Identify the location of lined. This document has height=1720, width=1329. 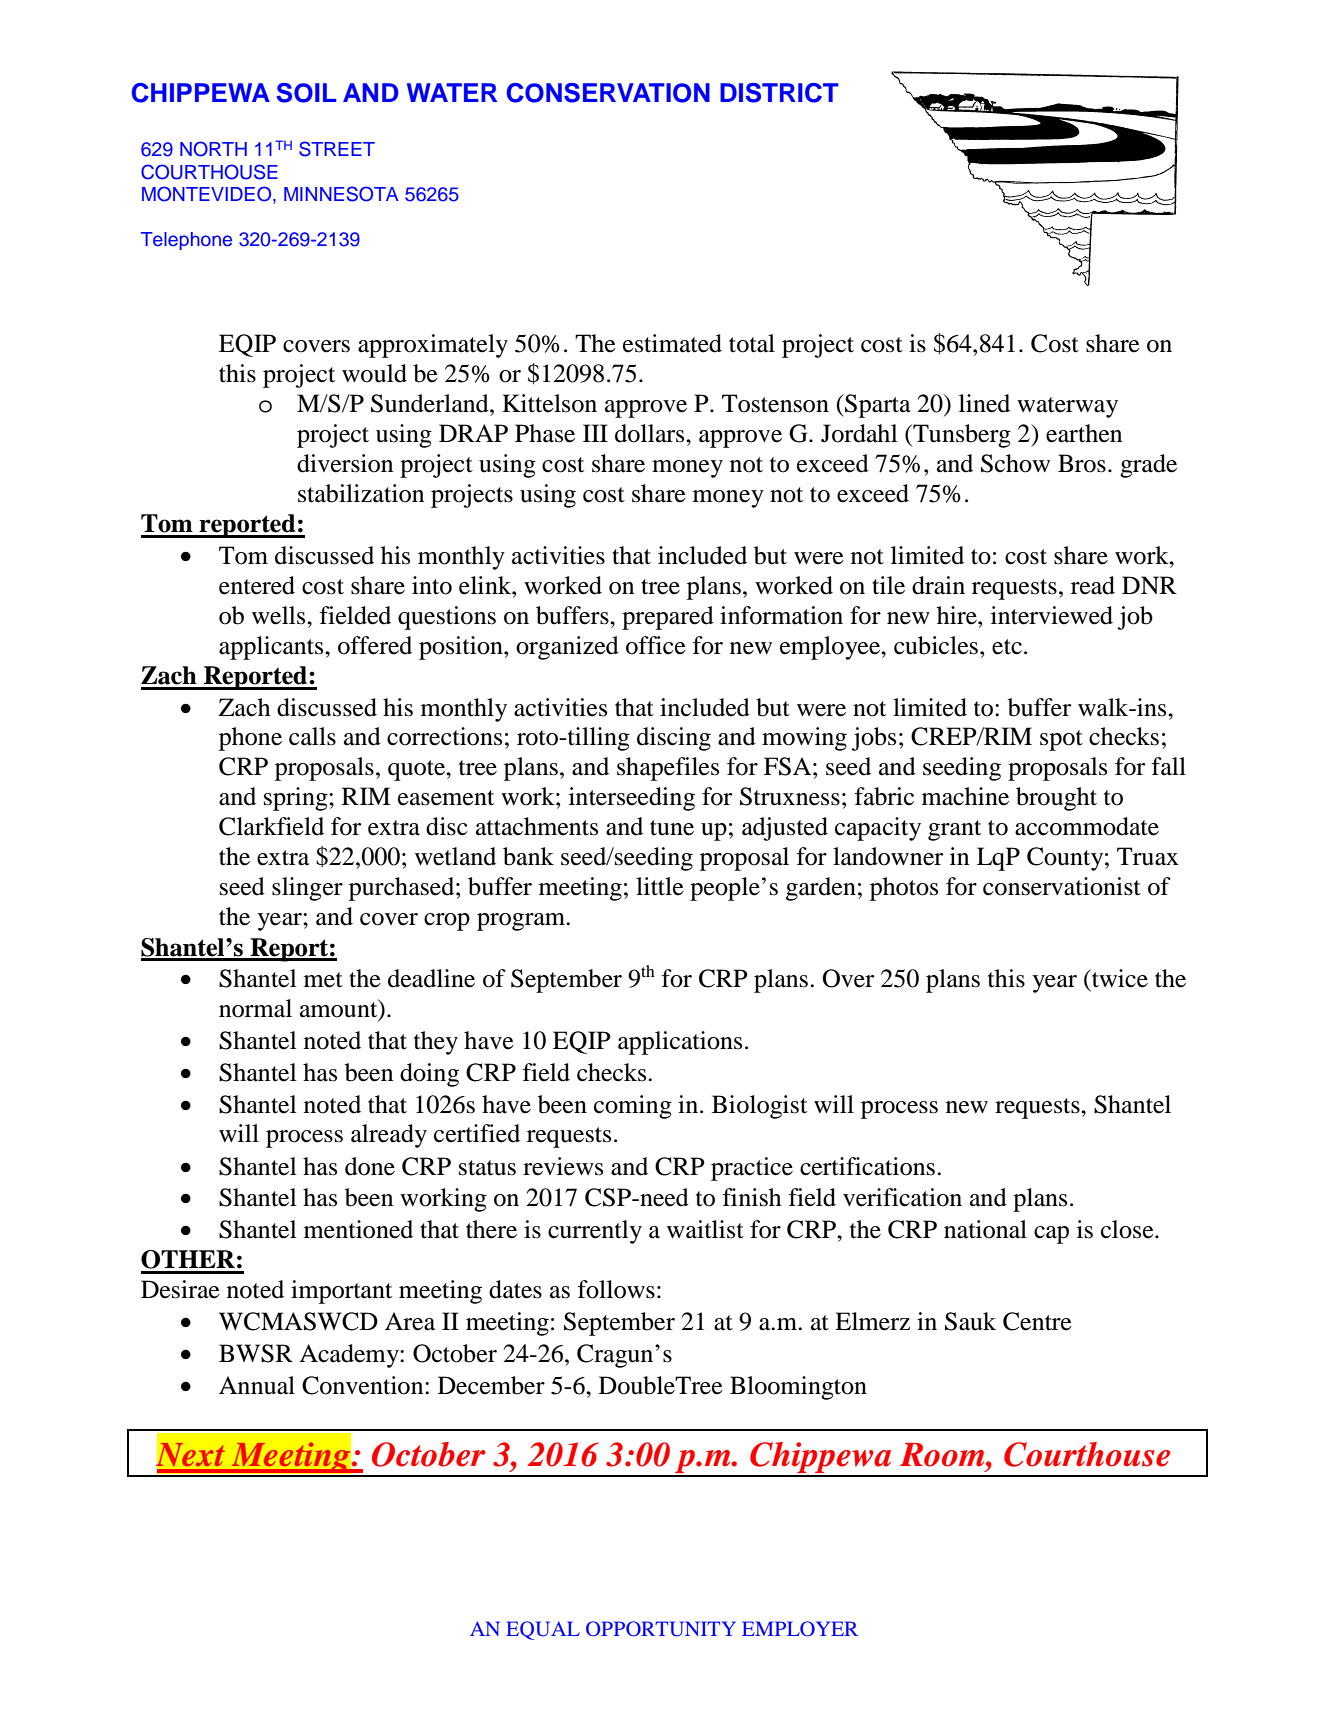
(984, 403).
